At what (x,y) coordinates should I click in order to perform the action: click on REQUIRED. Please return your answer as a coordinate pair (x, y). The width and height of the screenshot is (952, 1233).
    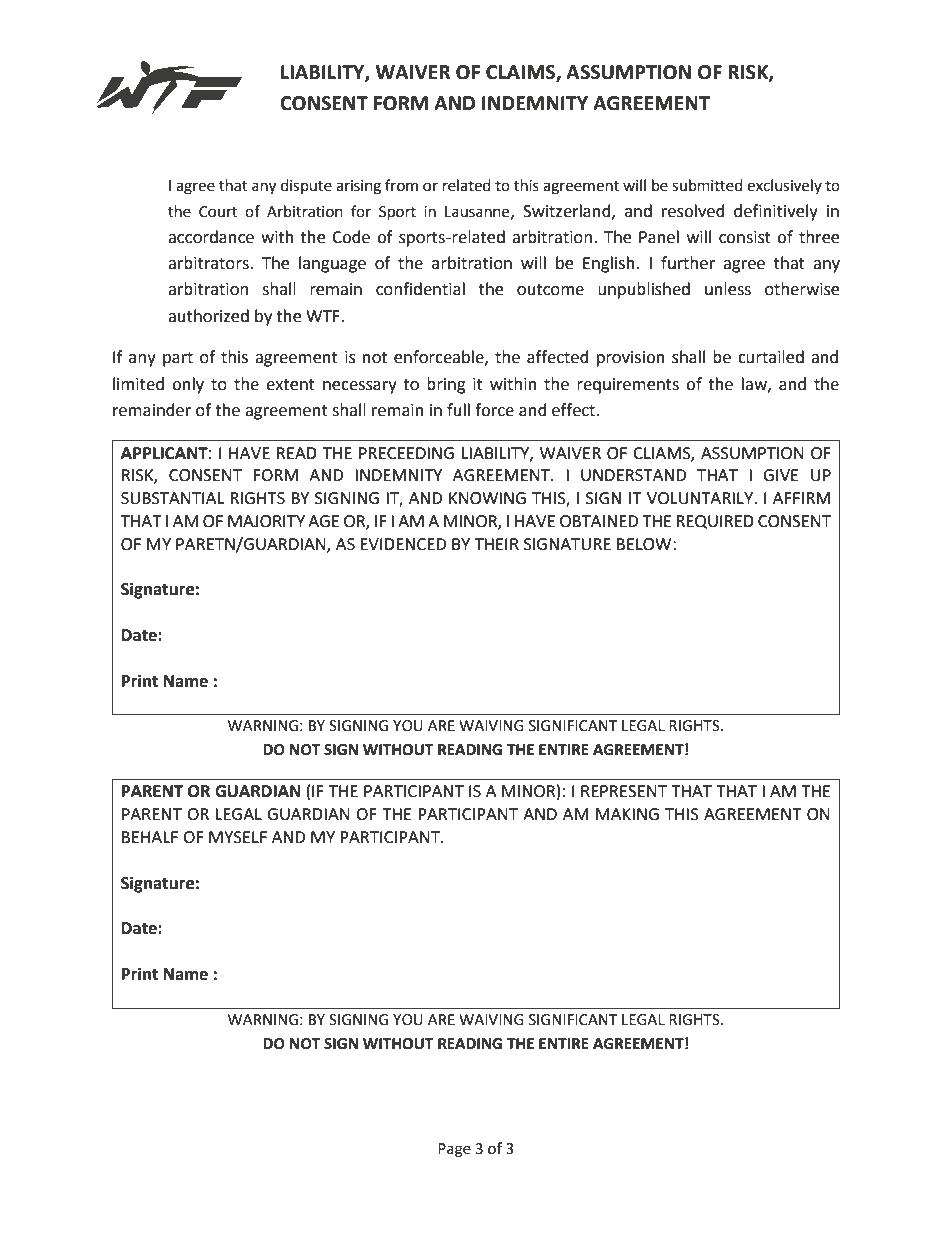
    Looking at the image, I should click on (715, 522).
